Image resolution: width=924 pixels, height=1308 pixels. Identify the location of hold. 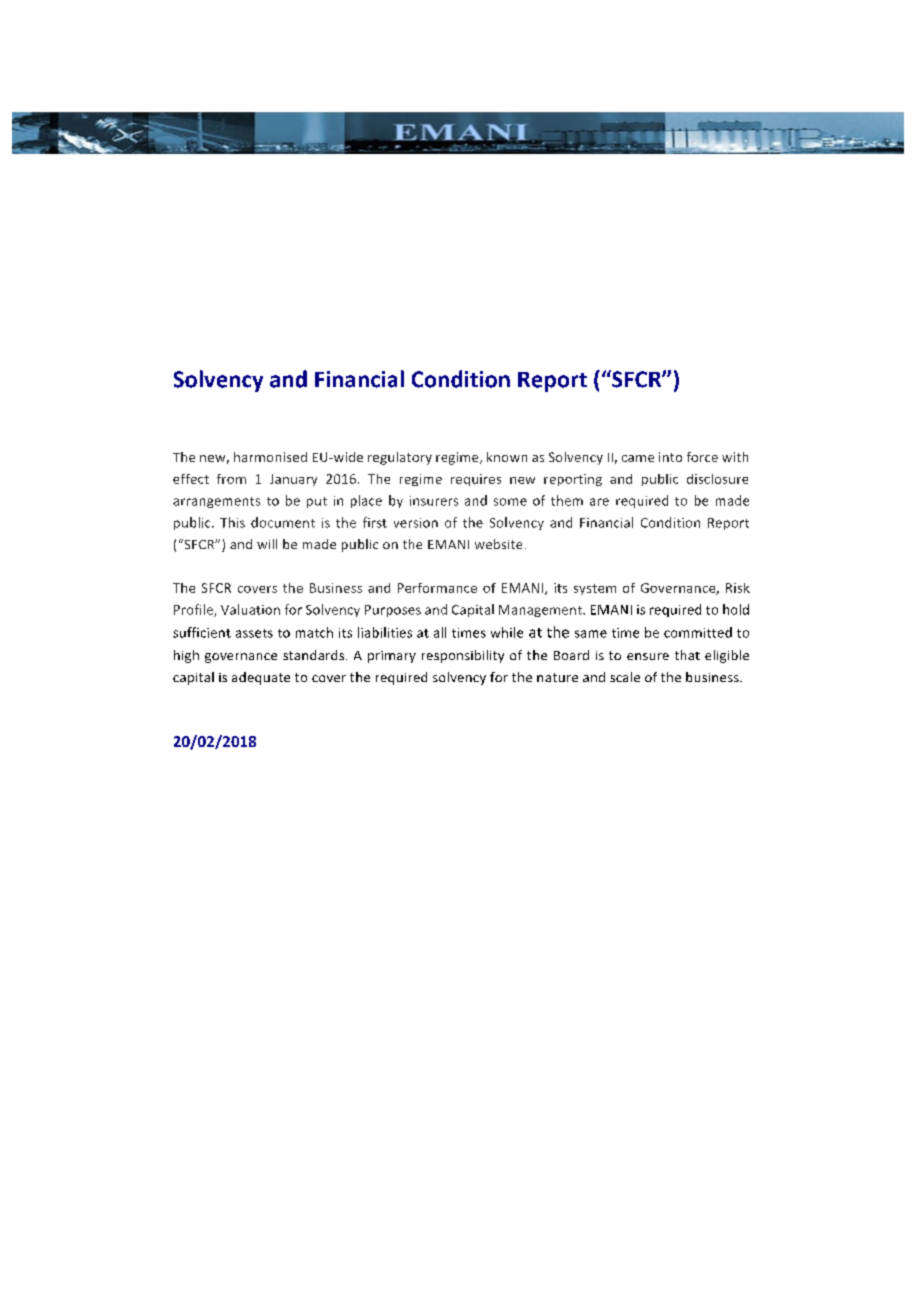
(736, 609).
